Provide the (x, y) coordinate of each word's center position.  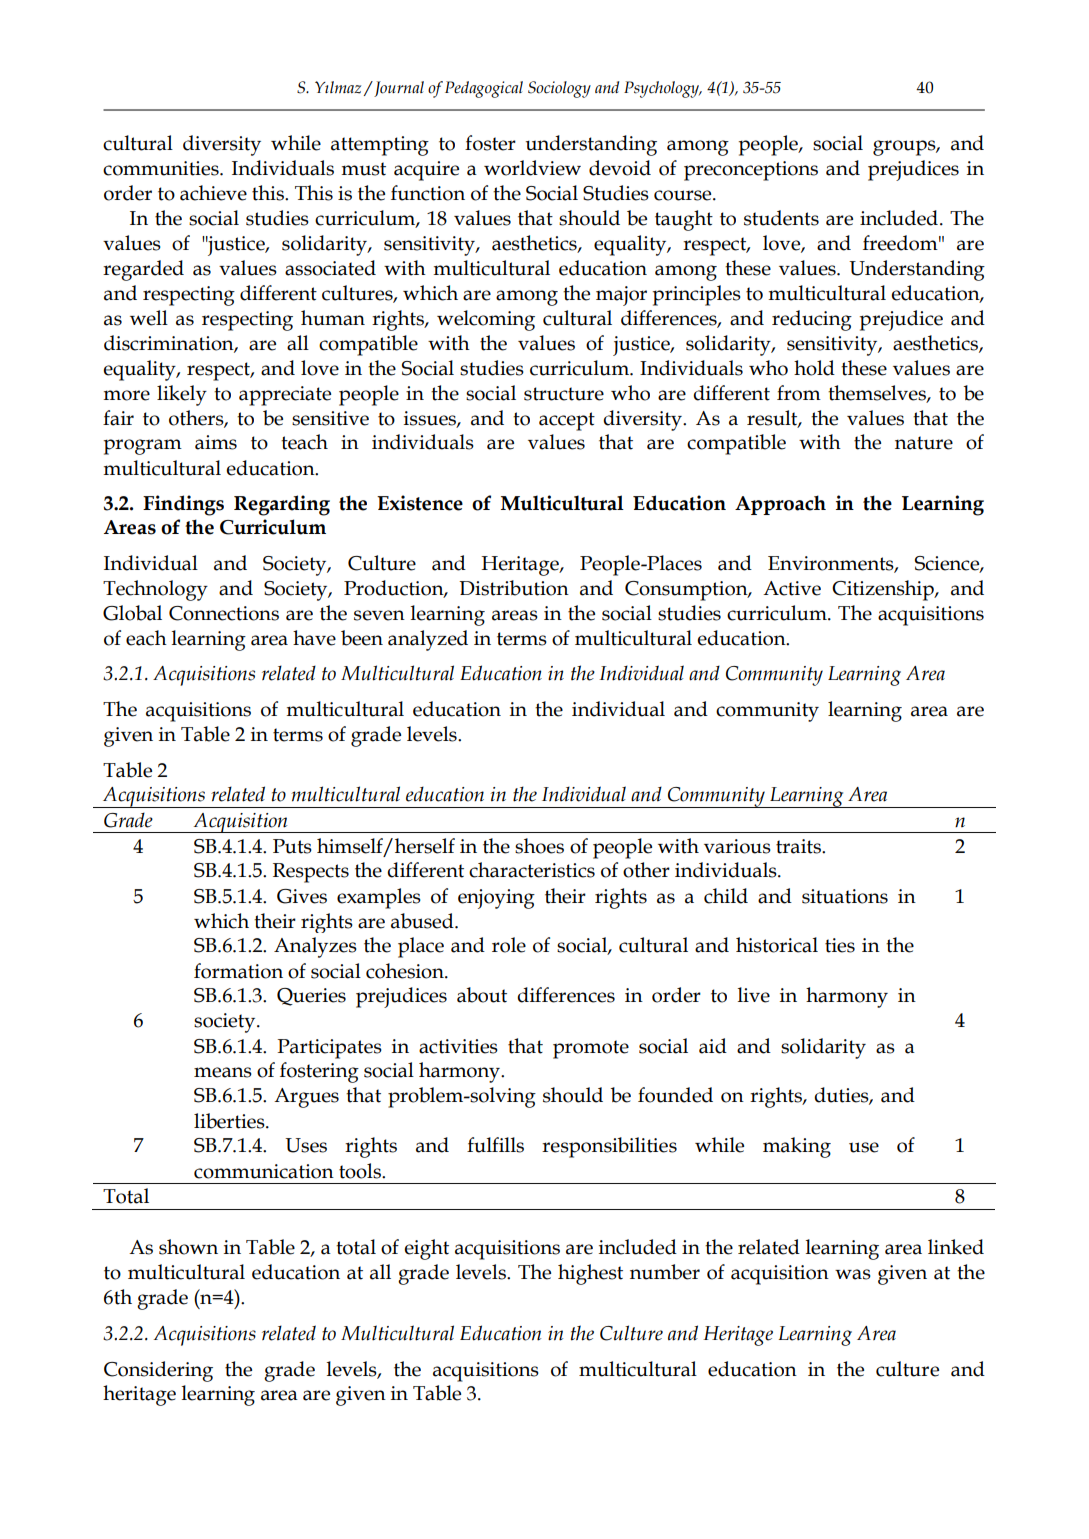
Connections (224, 613)
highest (590, 1274)
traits (799, 846)
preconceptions (751, 171)
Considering (158, 1371)
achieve (213, 193)
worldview (532, 168)
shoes (539, 846)
